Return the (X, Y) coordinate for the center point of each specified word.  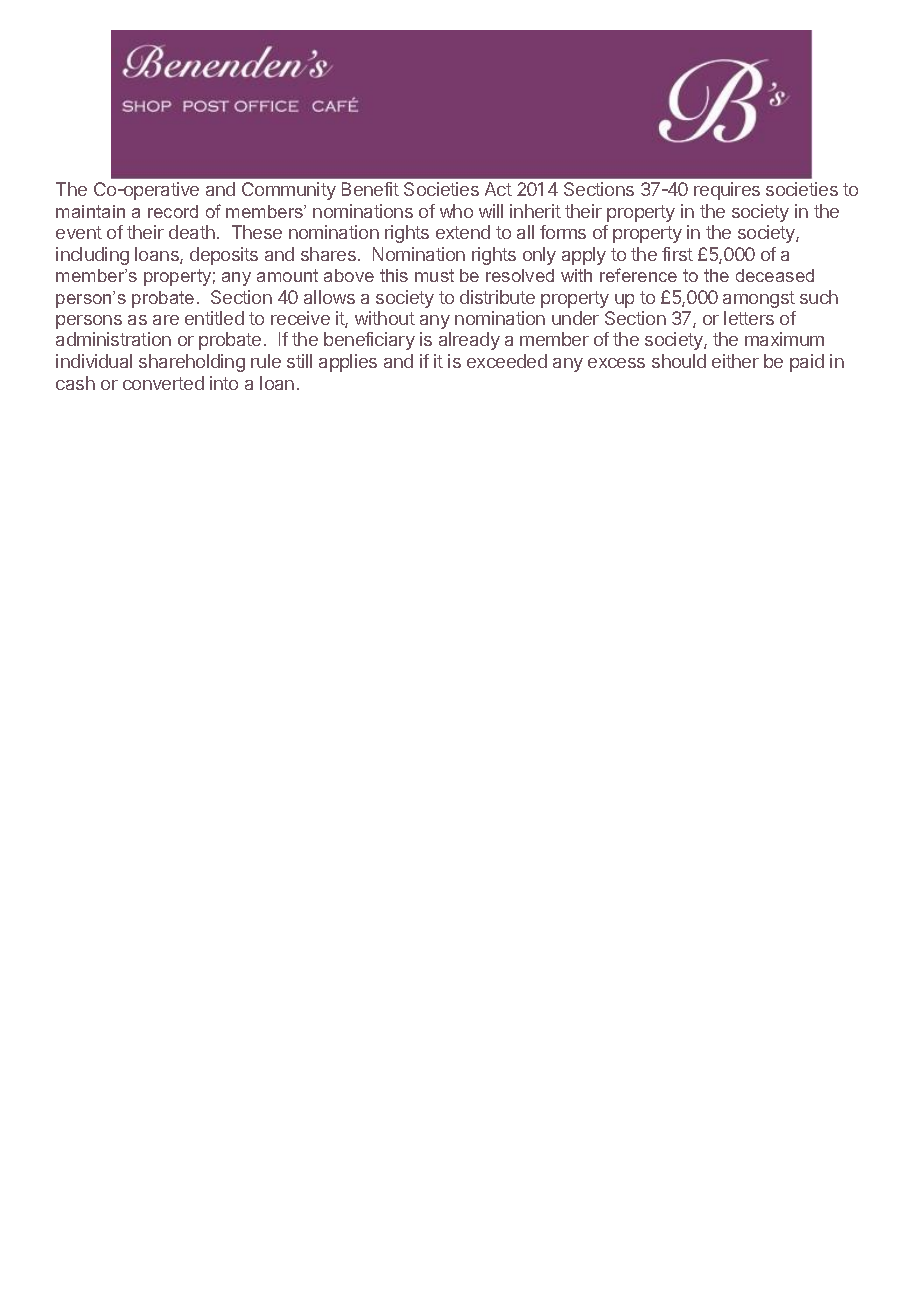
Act (498, 189)
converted (163, 383)
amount (287, 275)
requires (727, 191)
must (434, 275)
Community (289, 191)
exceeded (507, 361)
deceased (775, 275)
